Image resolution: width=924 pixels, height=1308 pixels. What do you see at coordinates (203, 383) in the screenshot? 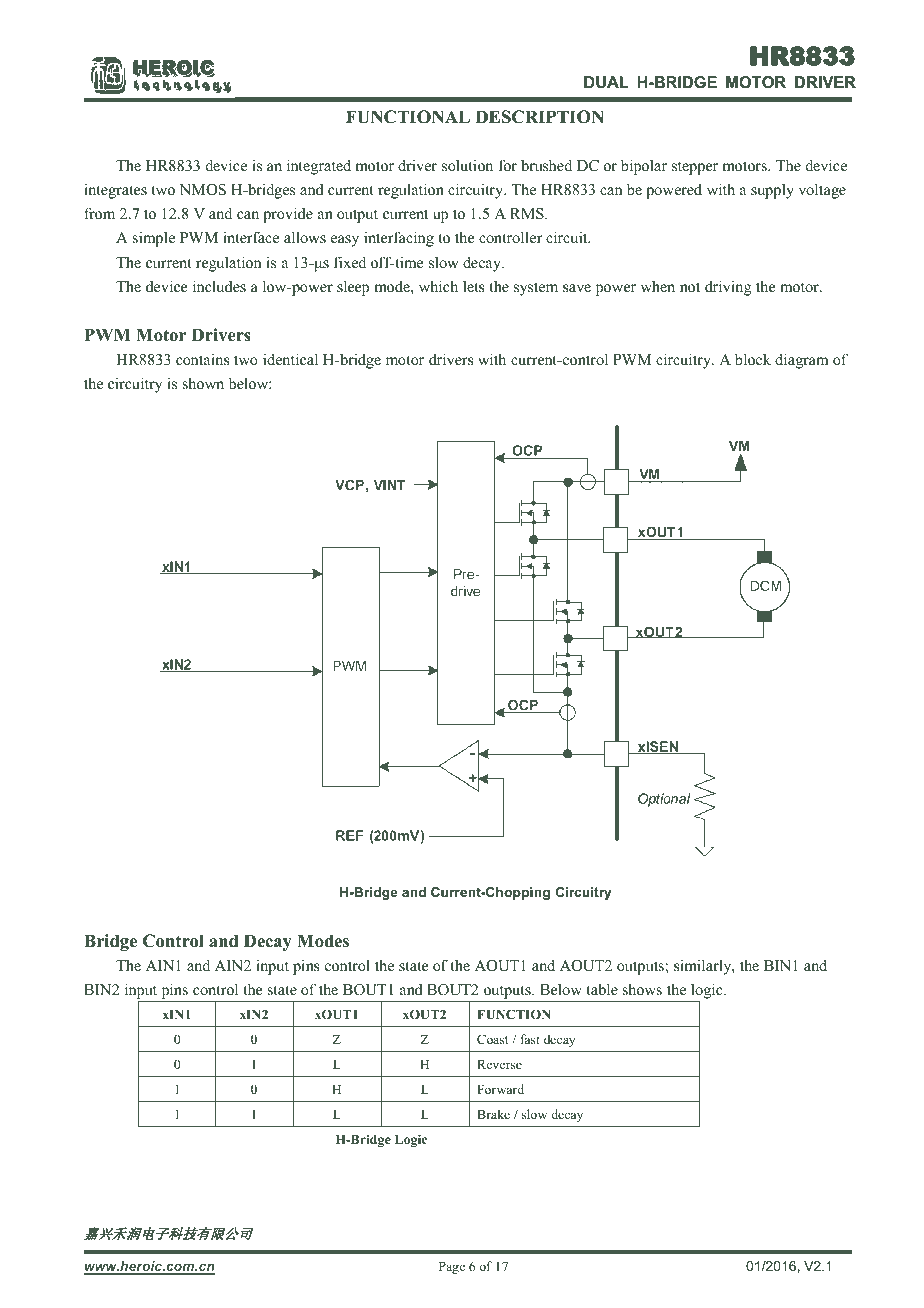
I see `shown` at bounding box center [203, 383].
